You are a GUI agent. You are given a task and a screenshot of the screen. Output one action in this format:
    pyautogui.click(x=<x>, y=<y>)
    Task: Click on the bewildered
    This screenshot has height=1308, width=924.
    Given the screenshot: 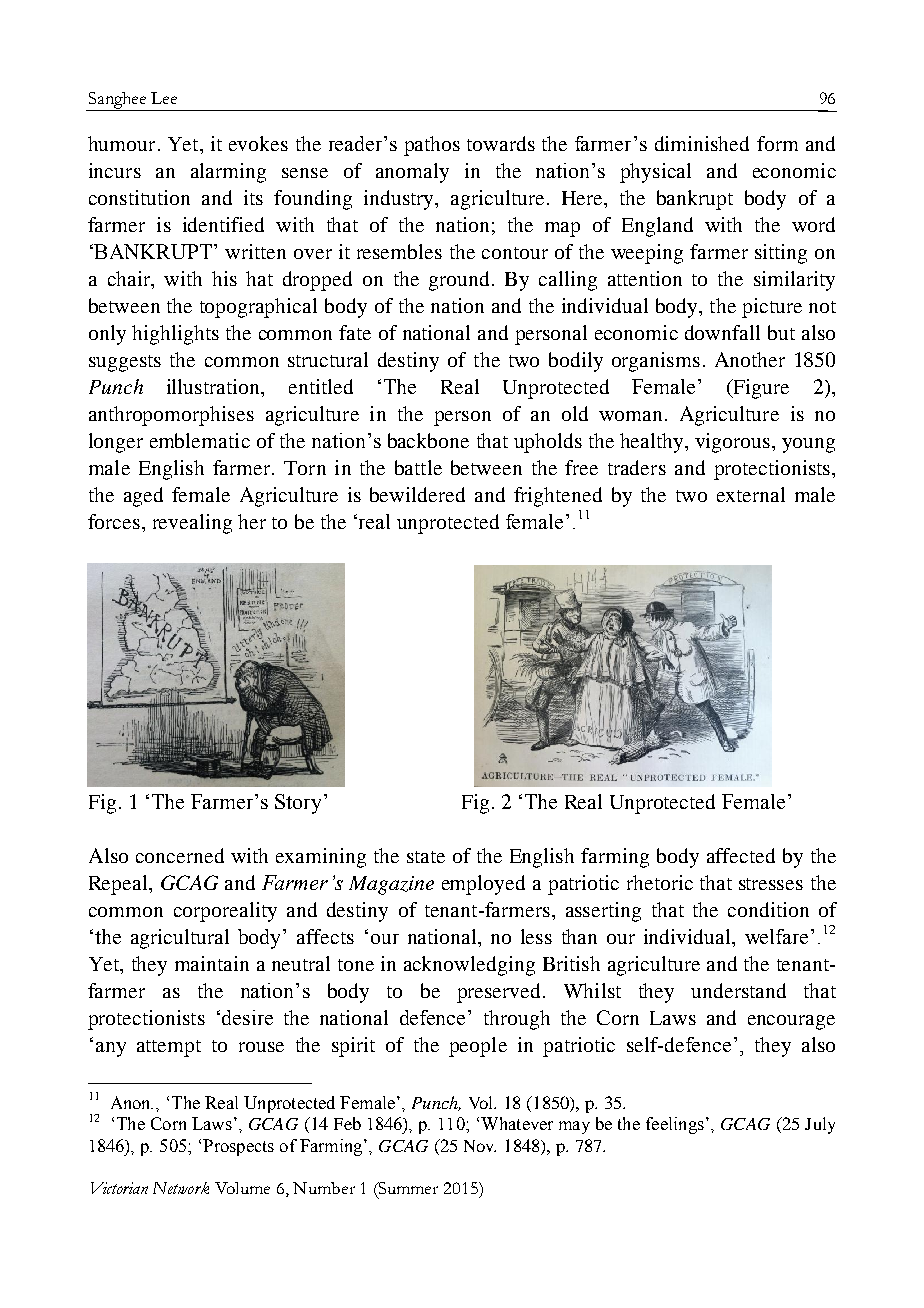 What is the action you would take?
    pyautogui.click(x=417, y=494)
